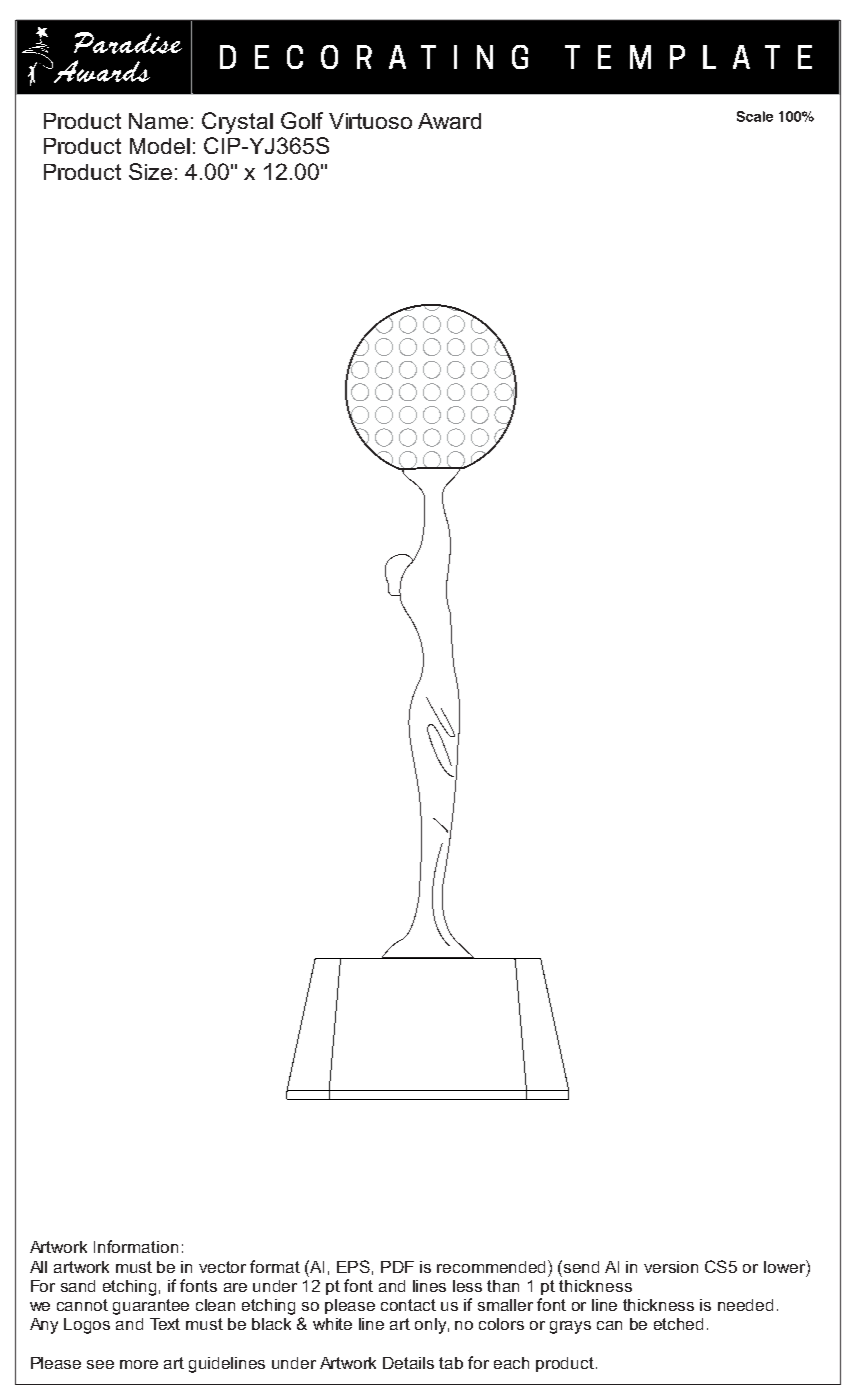  What do you see at coordinates (671, 1267) in the image?
I see `version` at bounding box center [671, 1267].
